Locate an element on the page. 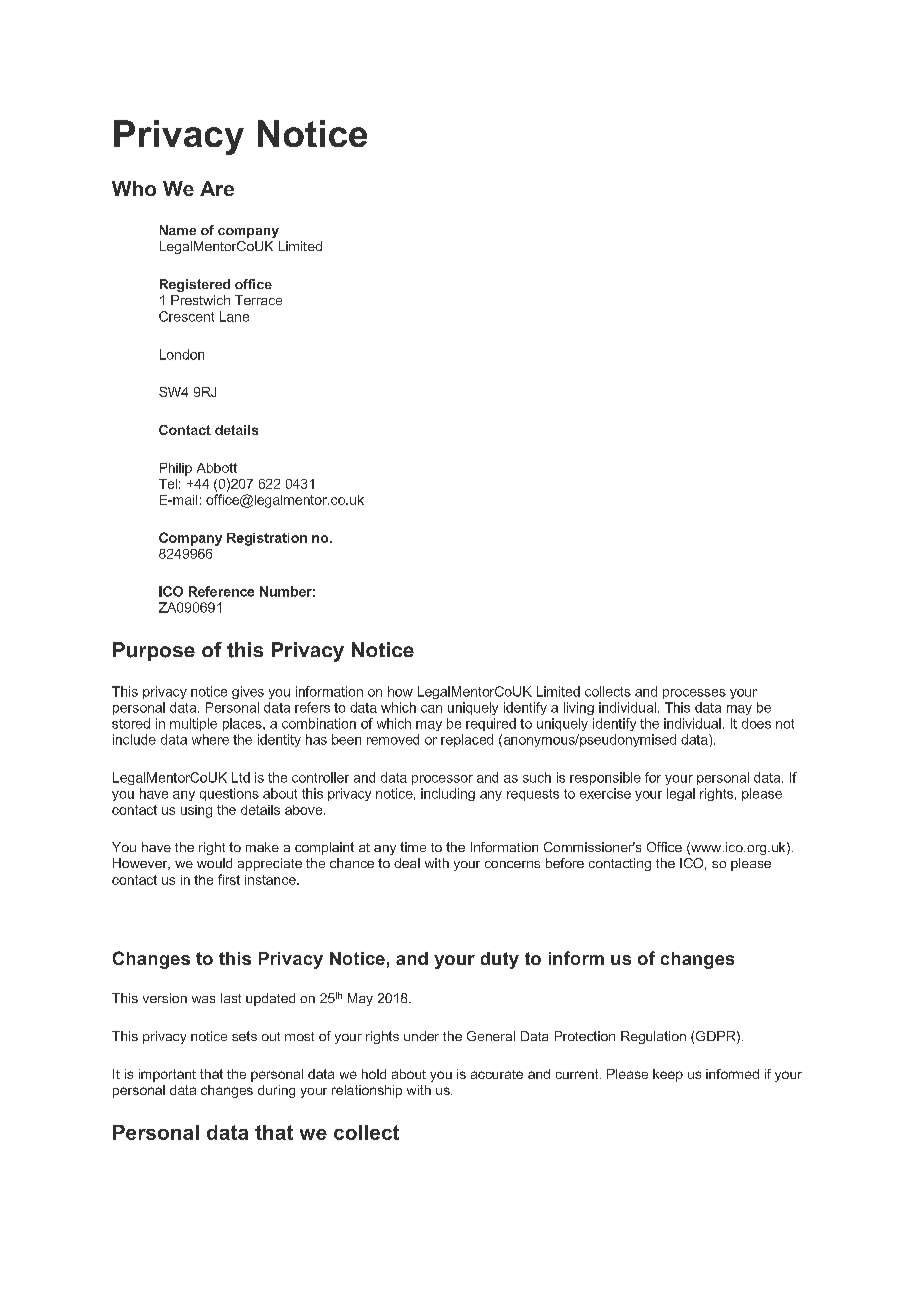 The width and height of the document is (924, 1308). important is located at coordinates (167, 1075).
